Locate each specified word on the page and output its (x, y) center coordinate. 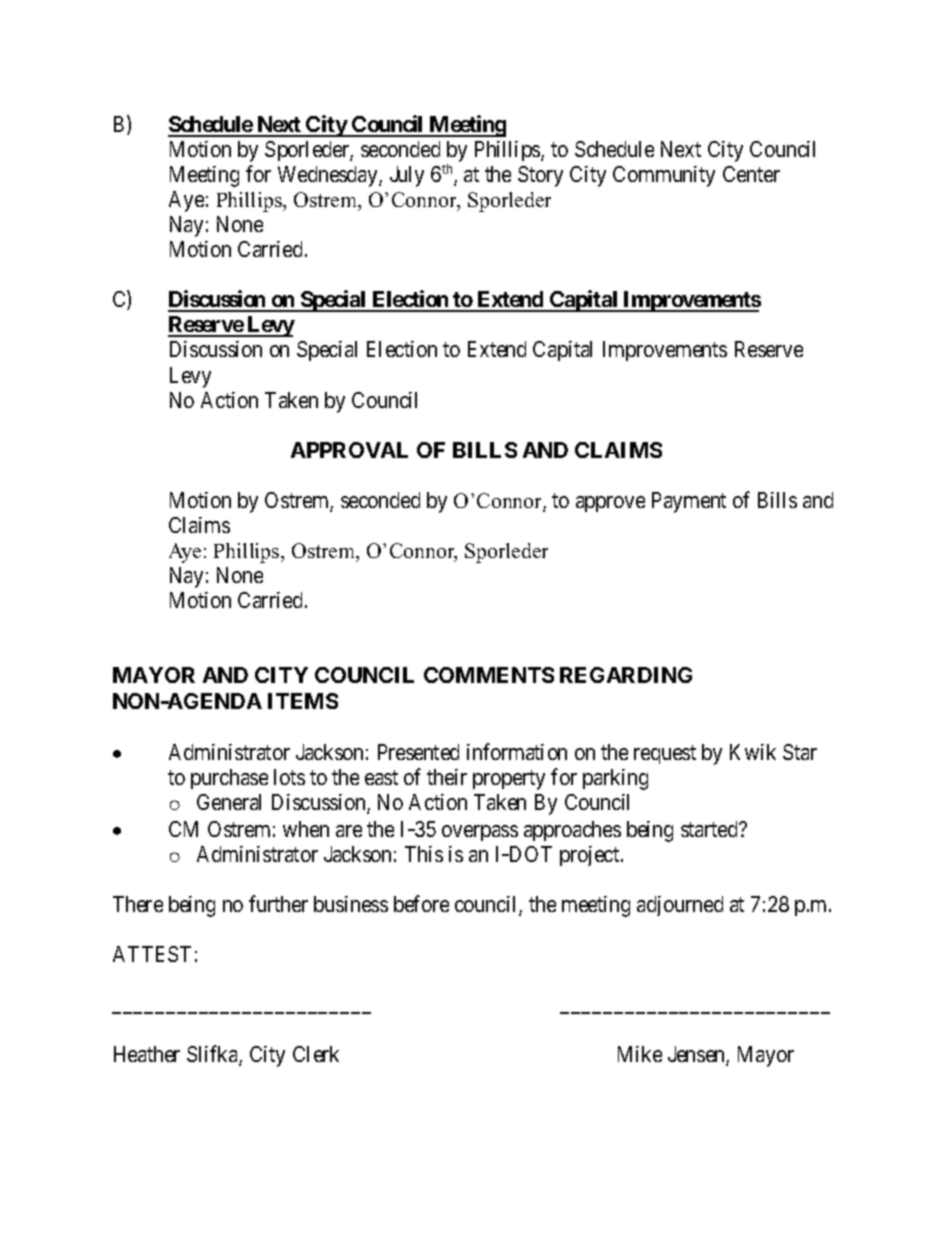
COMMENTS (489, 675)
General (229, 802)
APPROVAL (349, 450)
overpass (480, 833)
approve (610, 504)
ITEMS (303, 701)
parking (615, 779)
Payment (689, 502)
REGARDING (626, 675)
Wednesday (329, 176)
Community (664, 176)
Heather (147, 1054)
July (407, 176)
